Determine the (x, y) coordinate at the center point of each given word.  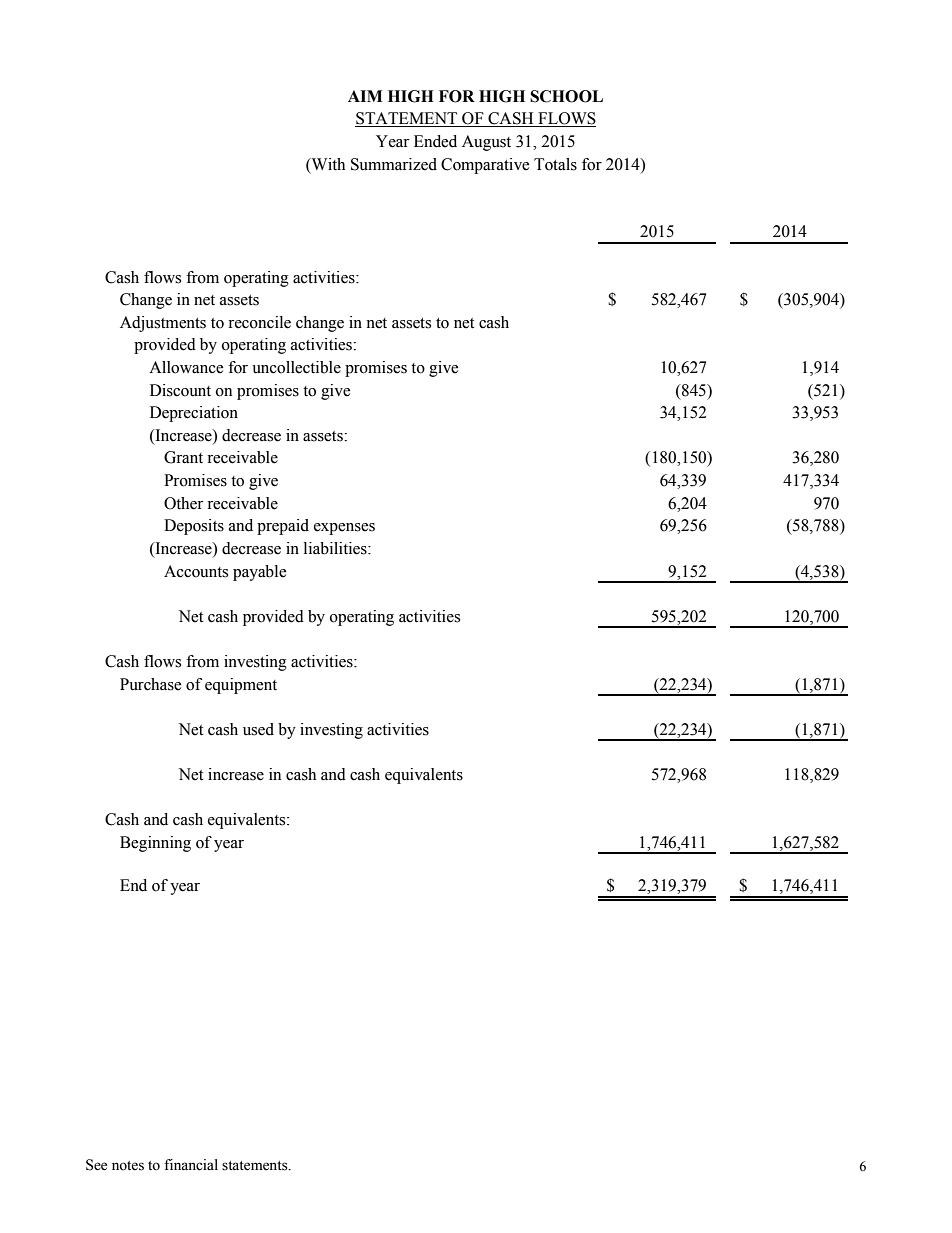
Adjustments (163, 324)
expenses (344, 529)
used (258, 729)
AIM (365, 96)
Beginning (155, 844)
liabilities (336, 548)
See (96, 1165)
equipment (241, 686)
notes (128, 1166)
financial (191, 1165)
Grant (183, 457)
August (486, 143)
